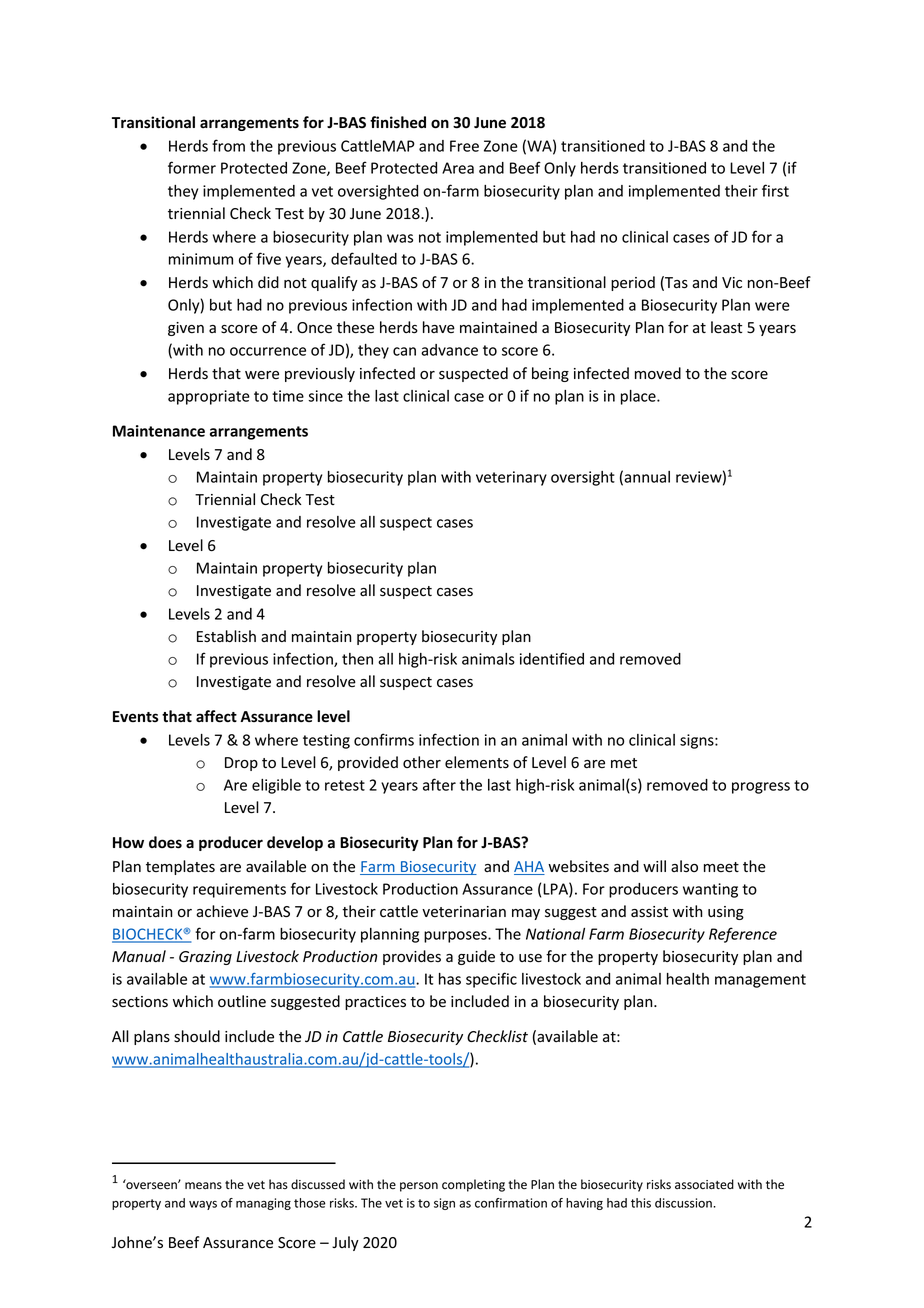  What do you see at coordinates (684, 1203) in the screenshot?
I see `discussion` at bounding box center [684, 1203].
